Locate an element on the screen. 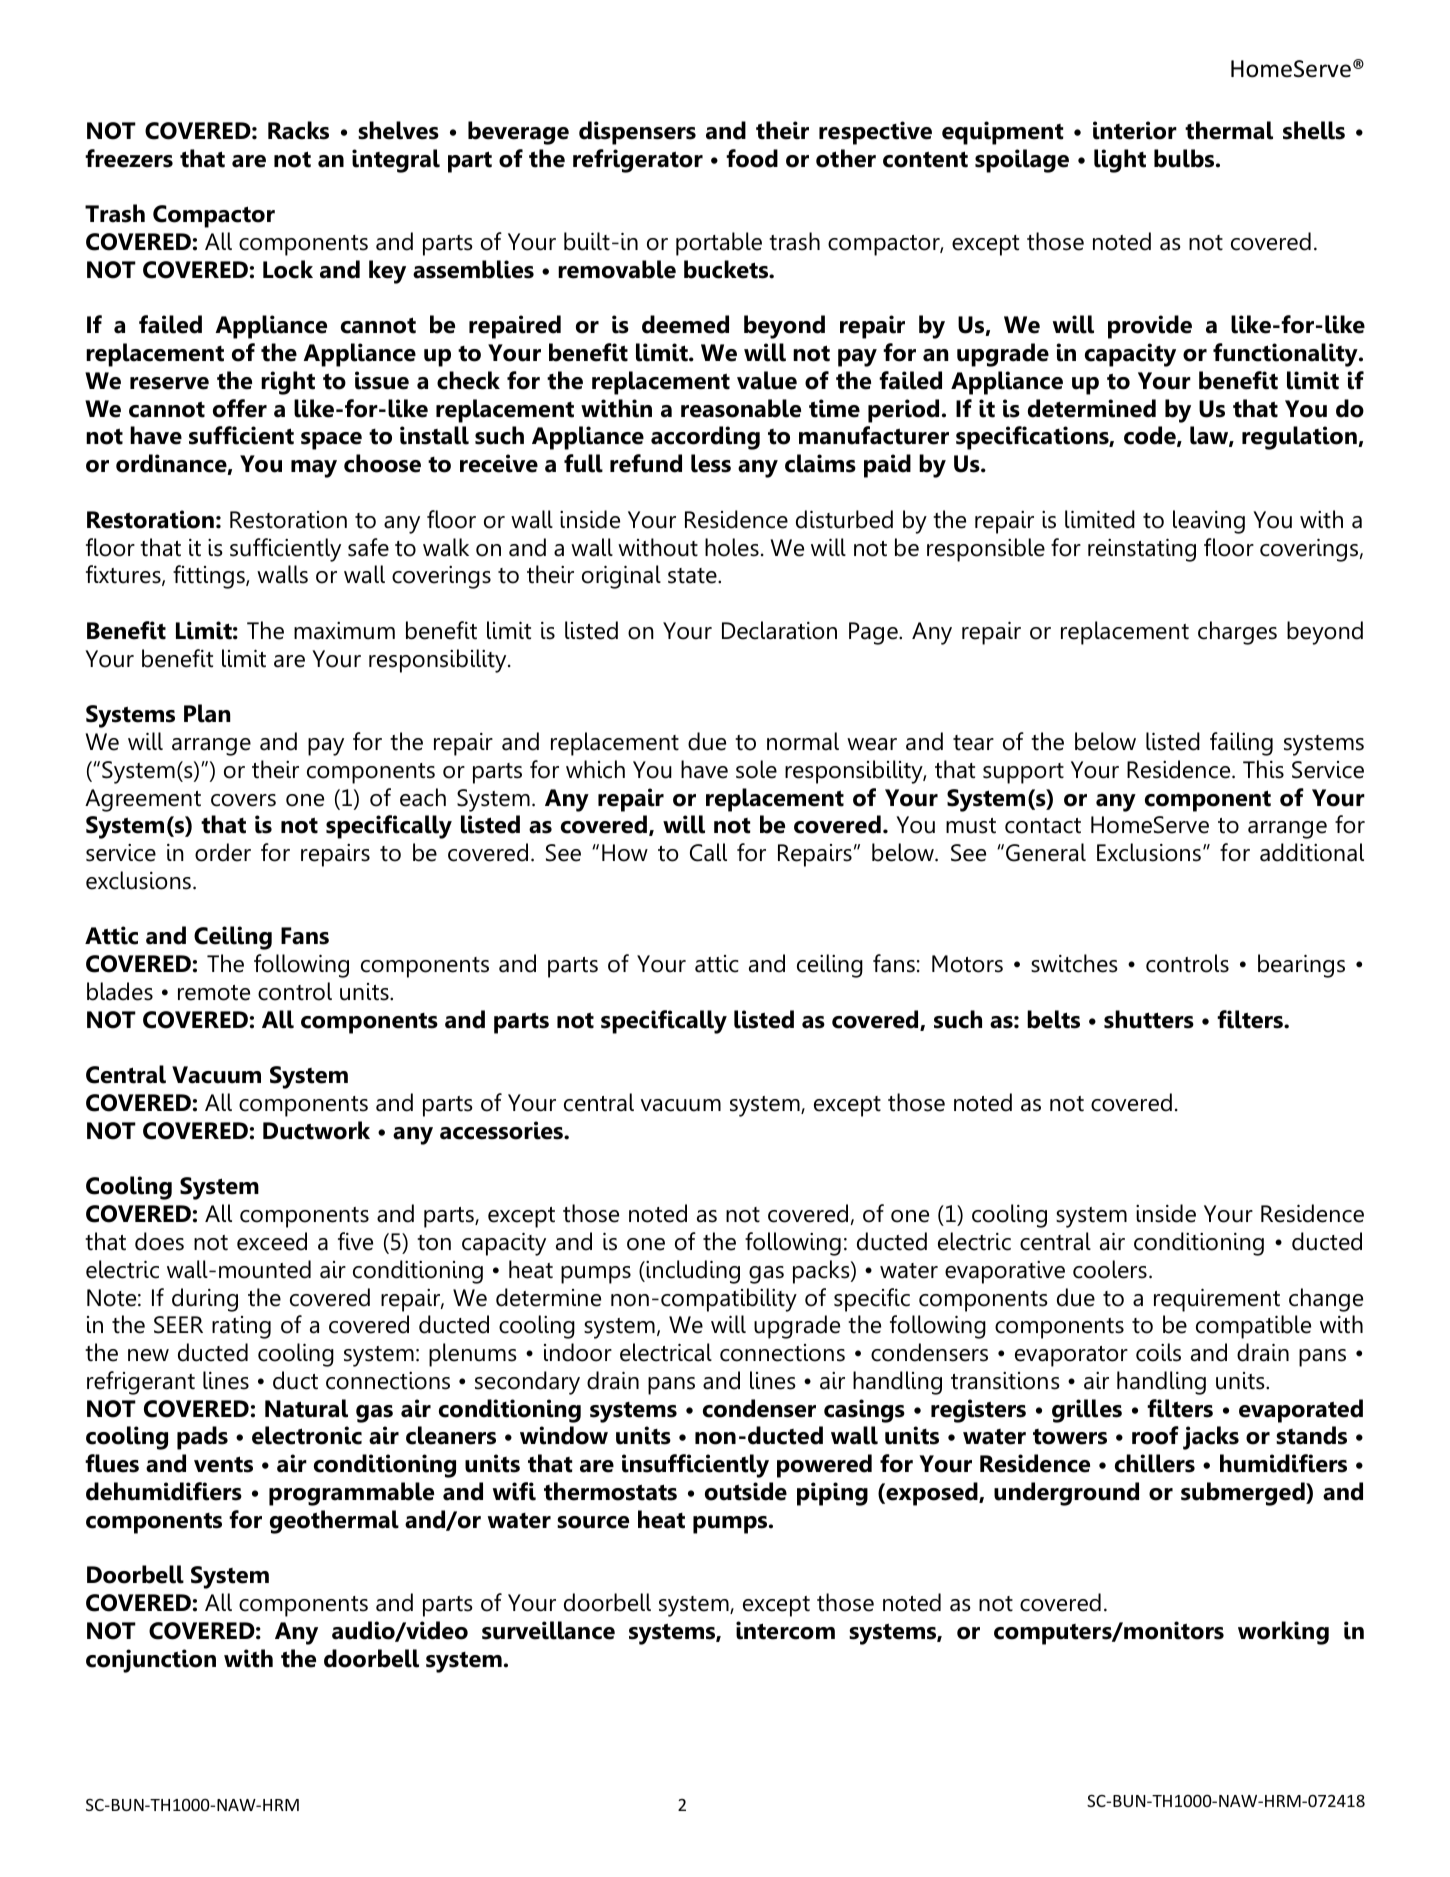  food is located at coordinates (752, 158).
